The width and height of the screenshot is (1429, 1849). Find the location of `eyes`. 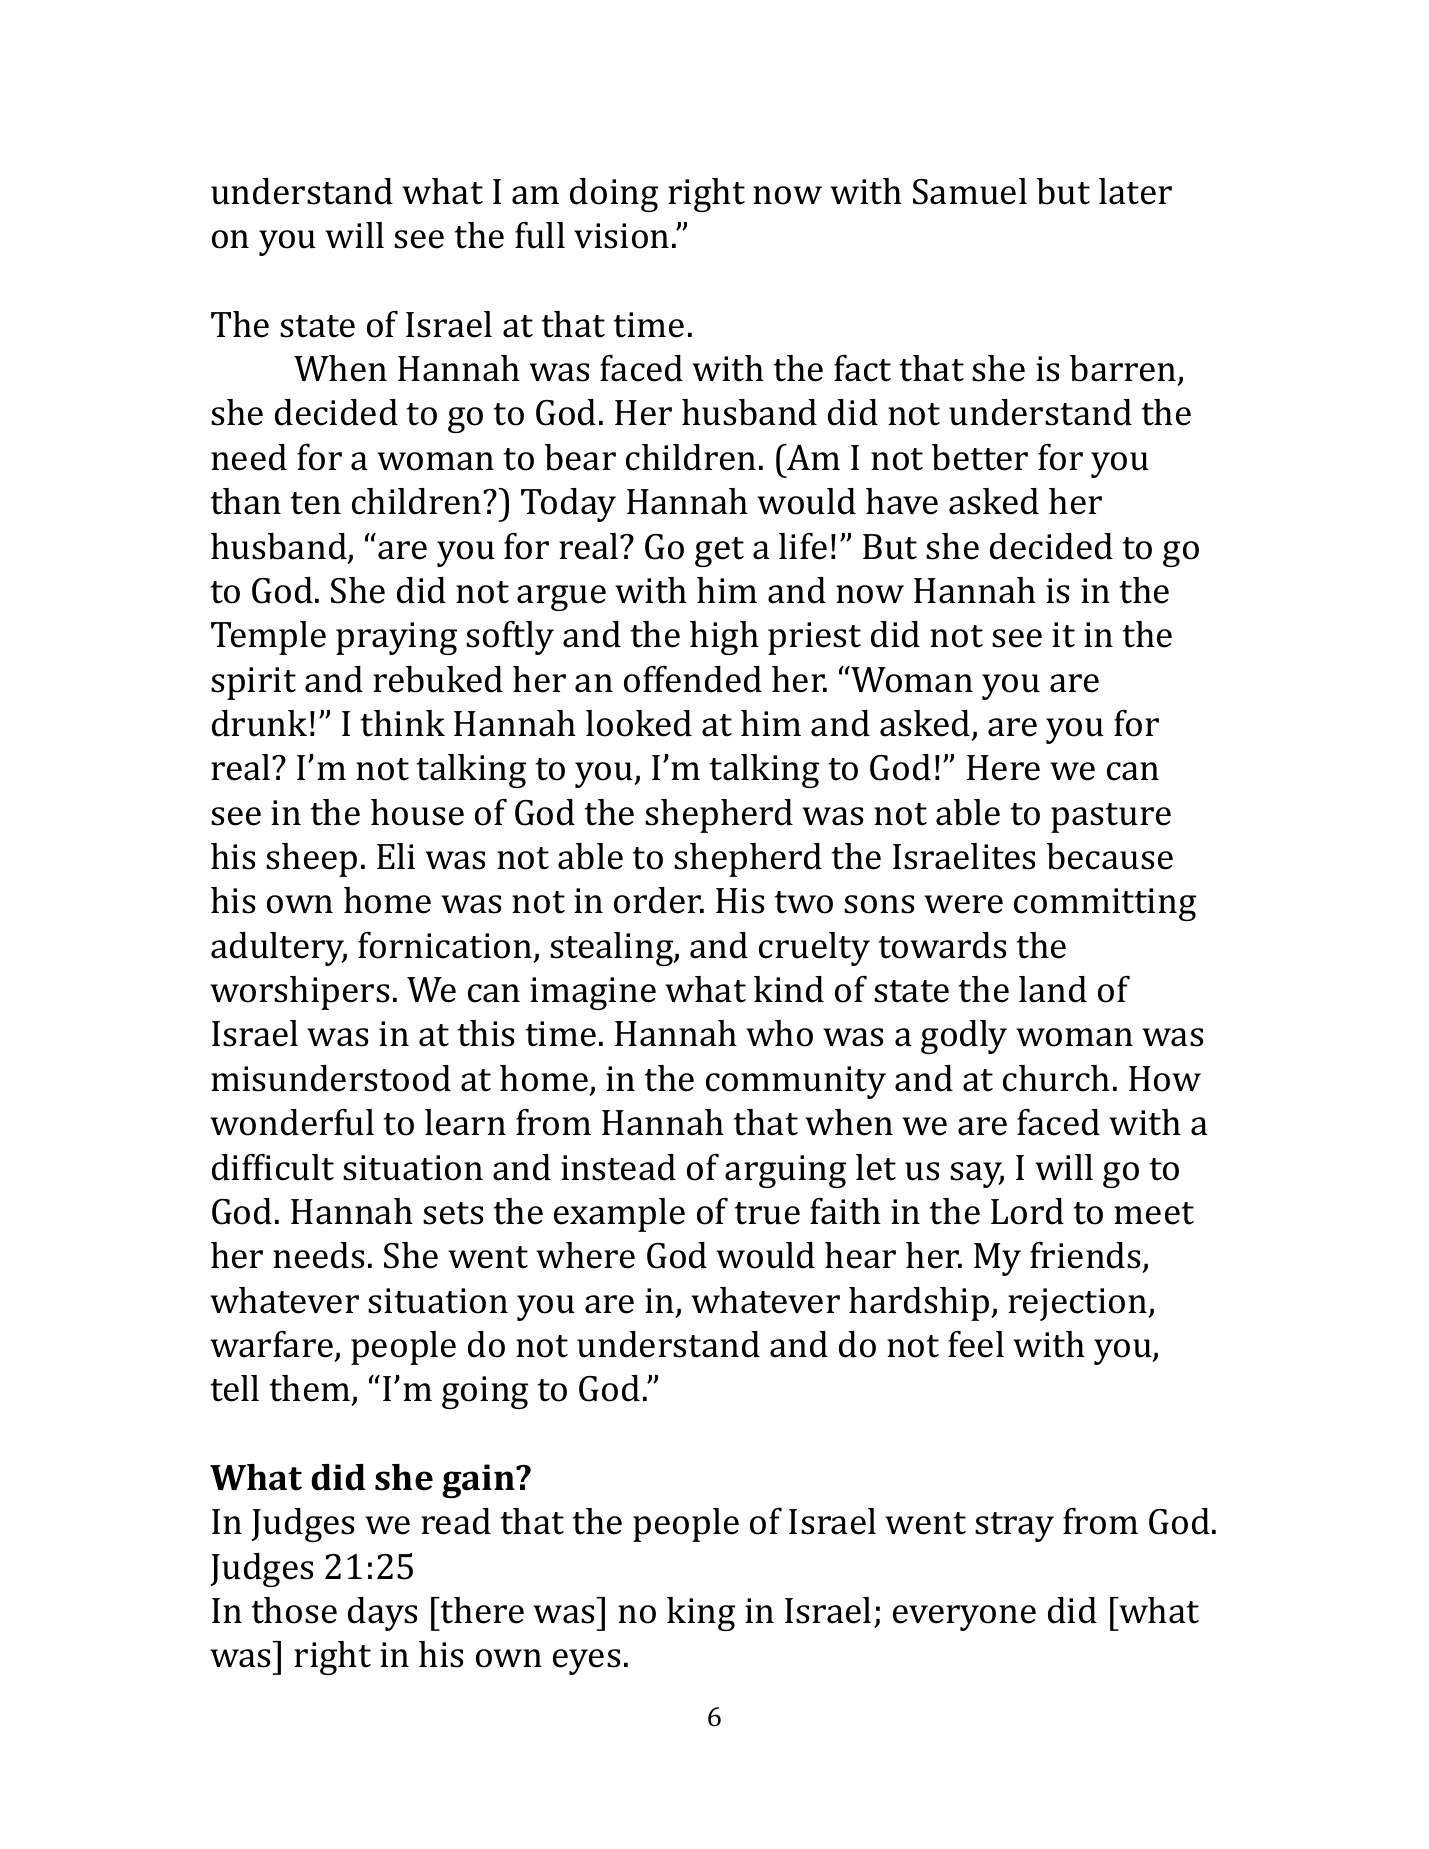

eyes is located at coordinates (586, 1662).
